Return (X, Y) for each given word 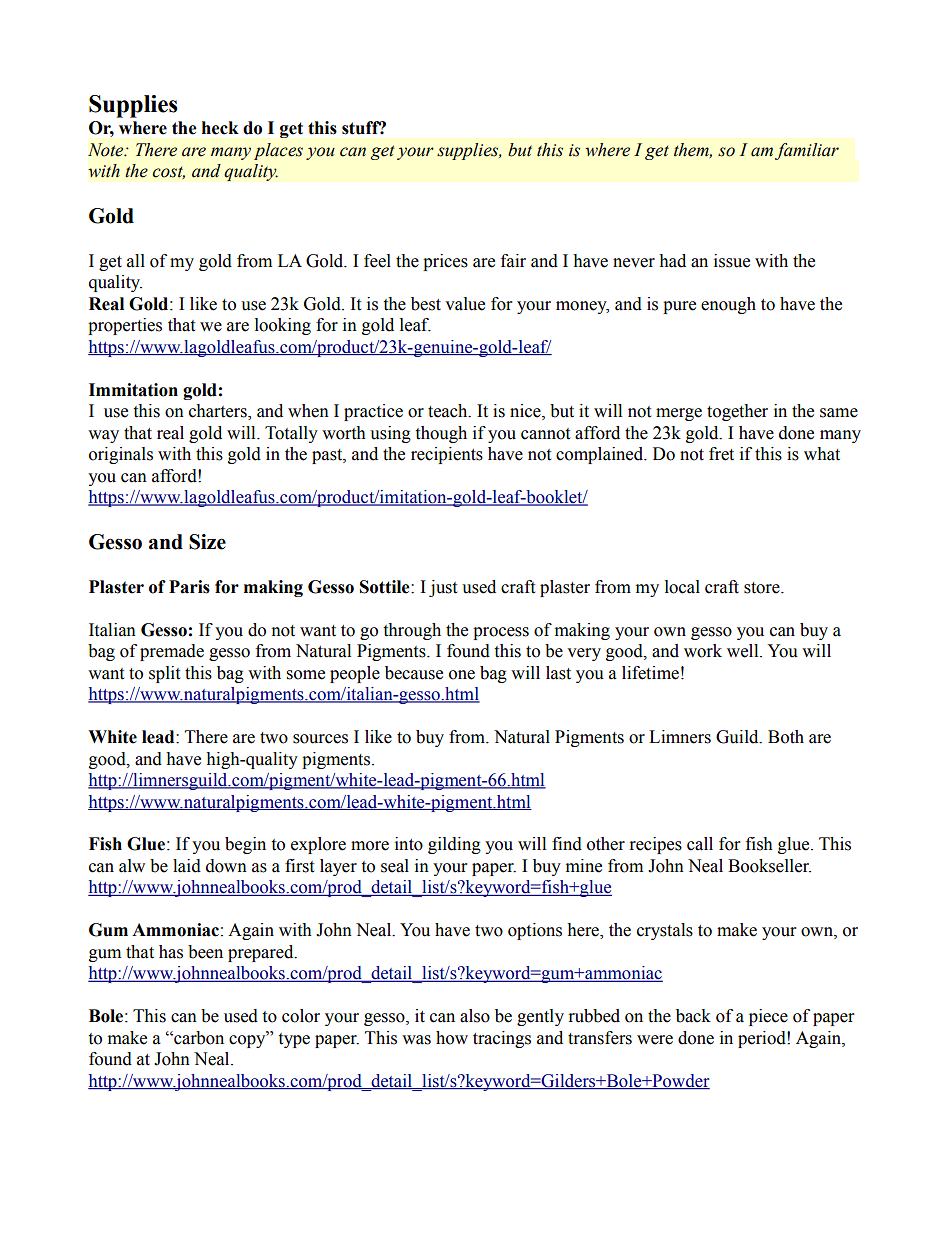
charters (219, 412)
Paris (189, 587)
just (443, 588)
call (700, 844)
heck (220, 128)
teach (449, 411)
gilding (454, 845)
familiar (807, 151)
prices (445, 262)
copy (248, 1040)
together (737, 412)
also (475, 1016)
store (763, 588)
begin (245, 845)
